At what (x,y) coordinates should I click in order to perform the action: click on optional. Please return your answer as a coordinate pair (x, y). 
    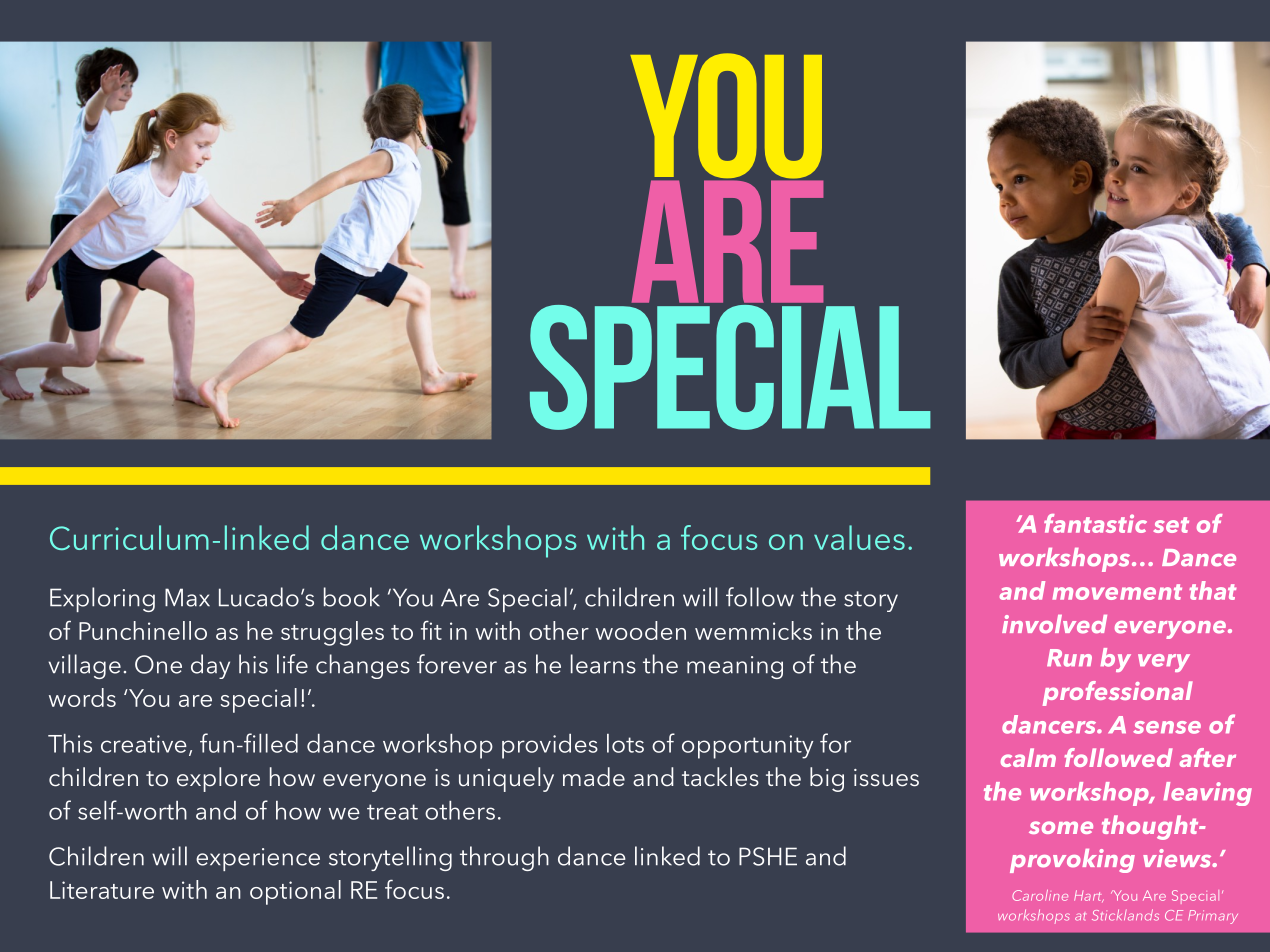
    Looking at the image, I should click on (295, 892).
